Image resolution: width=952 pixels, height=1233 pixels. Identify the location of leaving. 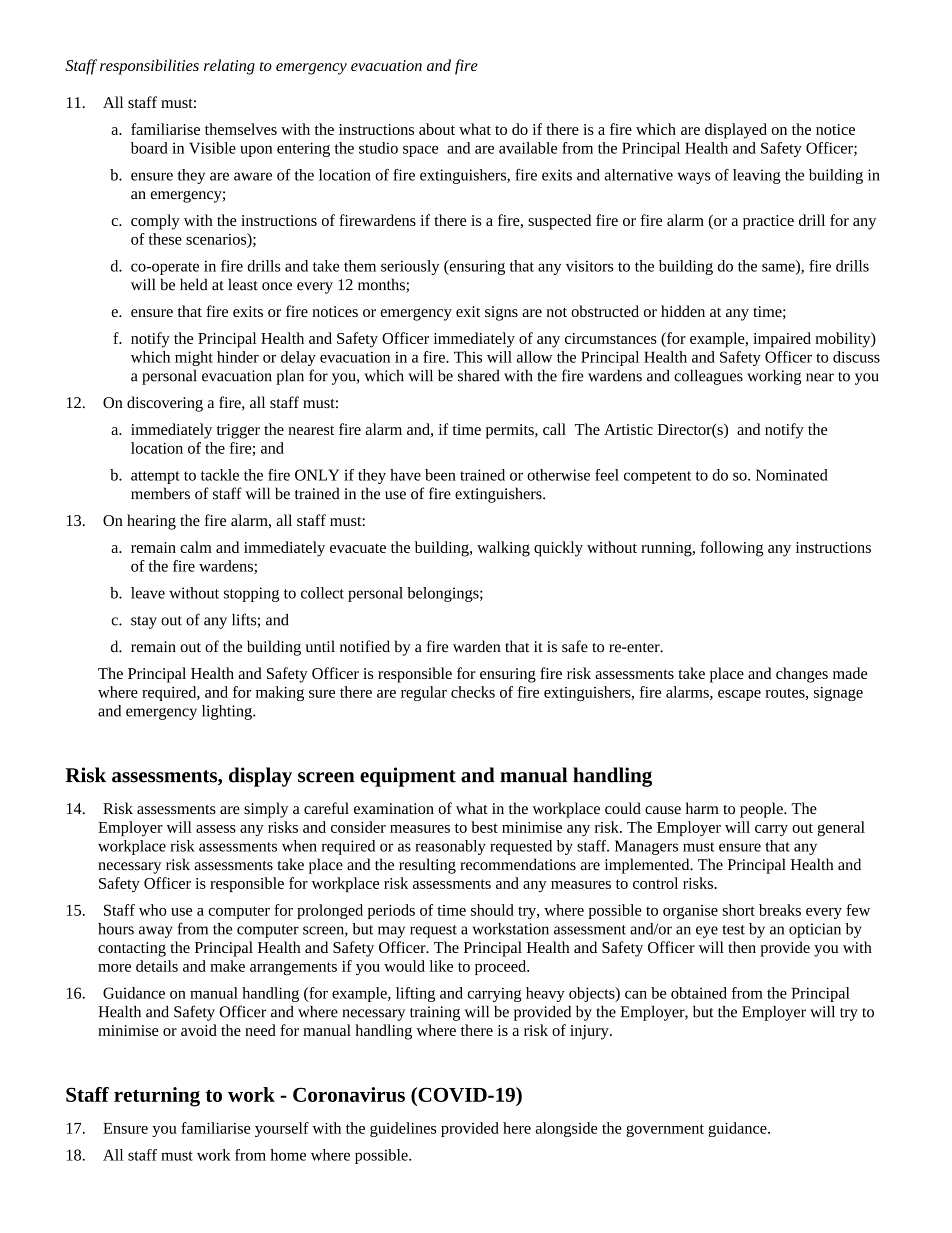
(757, 176).
